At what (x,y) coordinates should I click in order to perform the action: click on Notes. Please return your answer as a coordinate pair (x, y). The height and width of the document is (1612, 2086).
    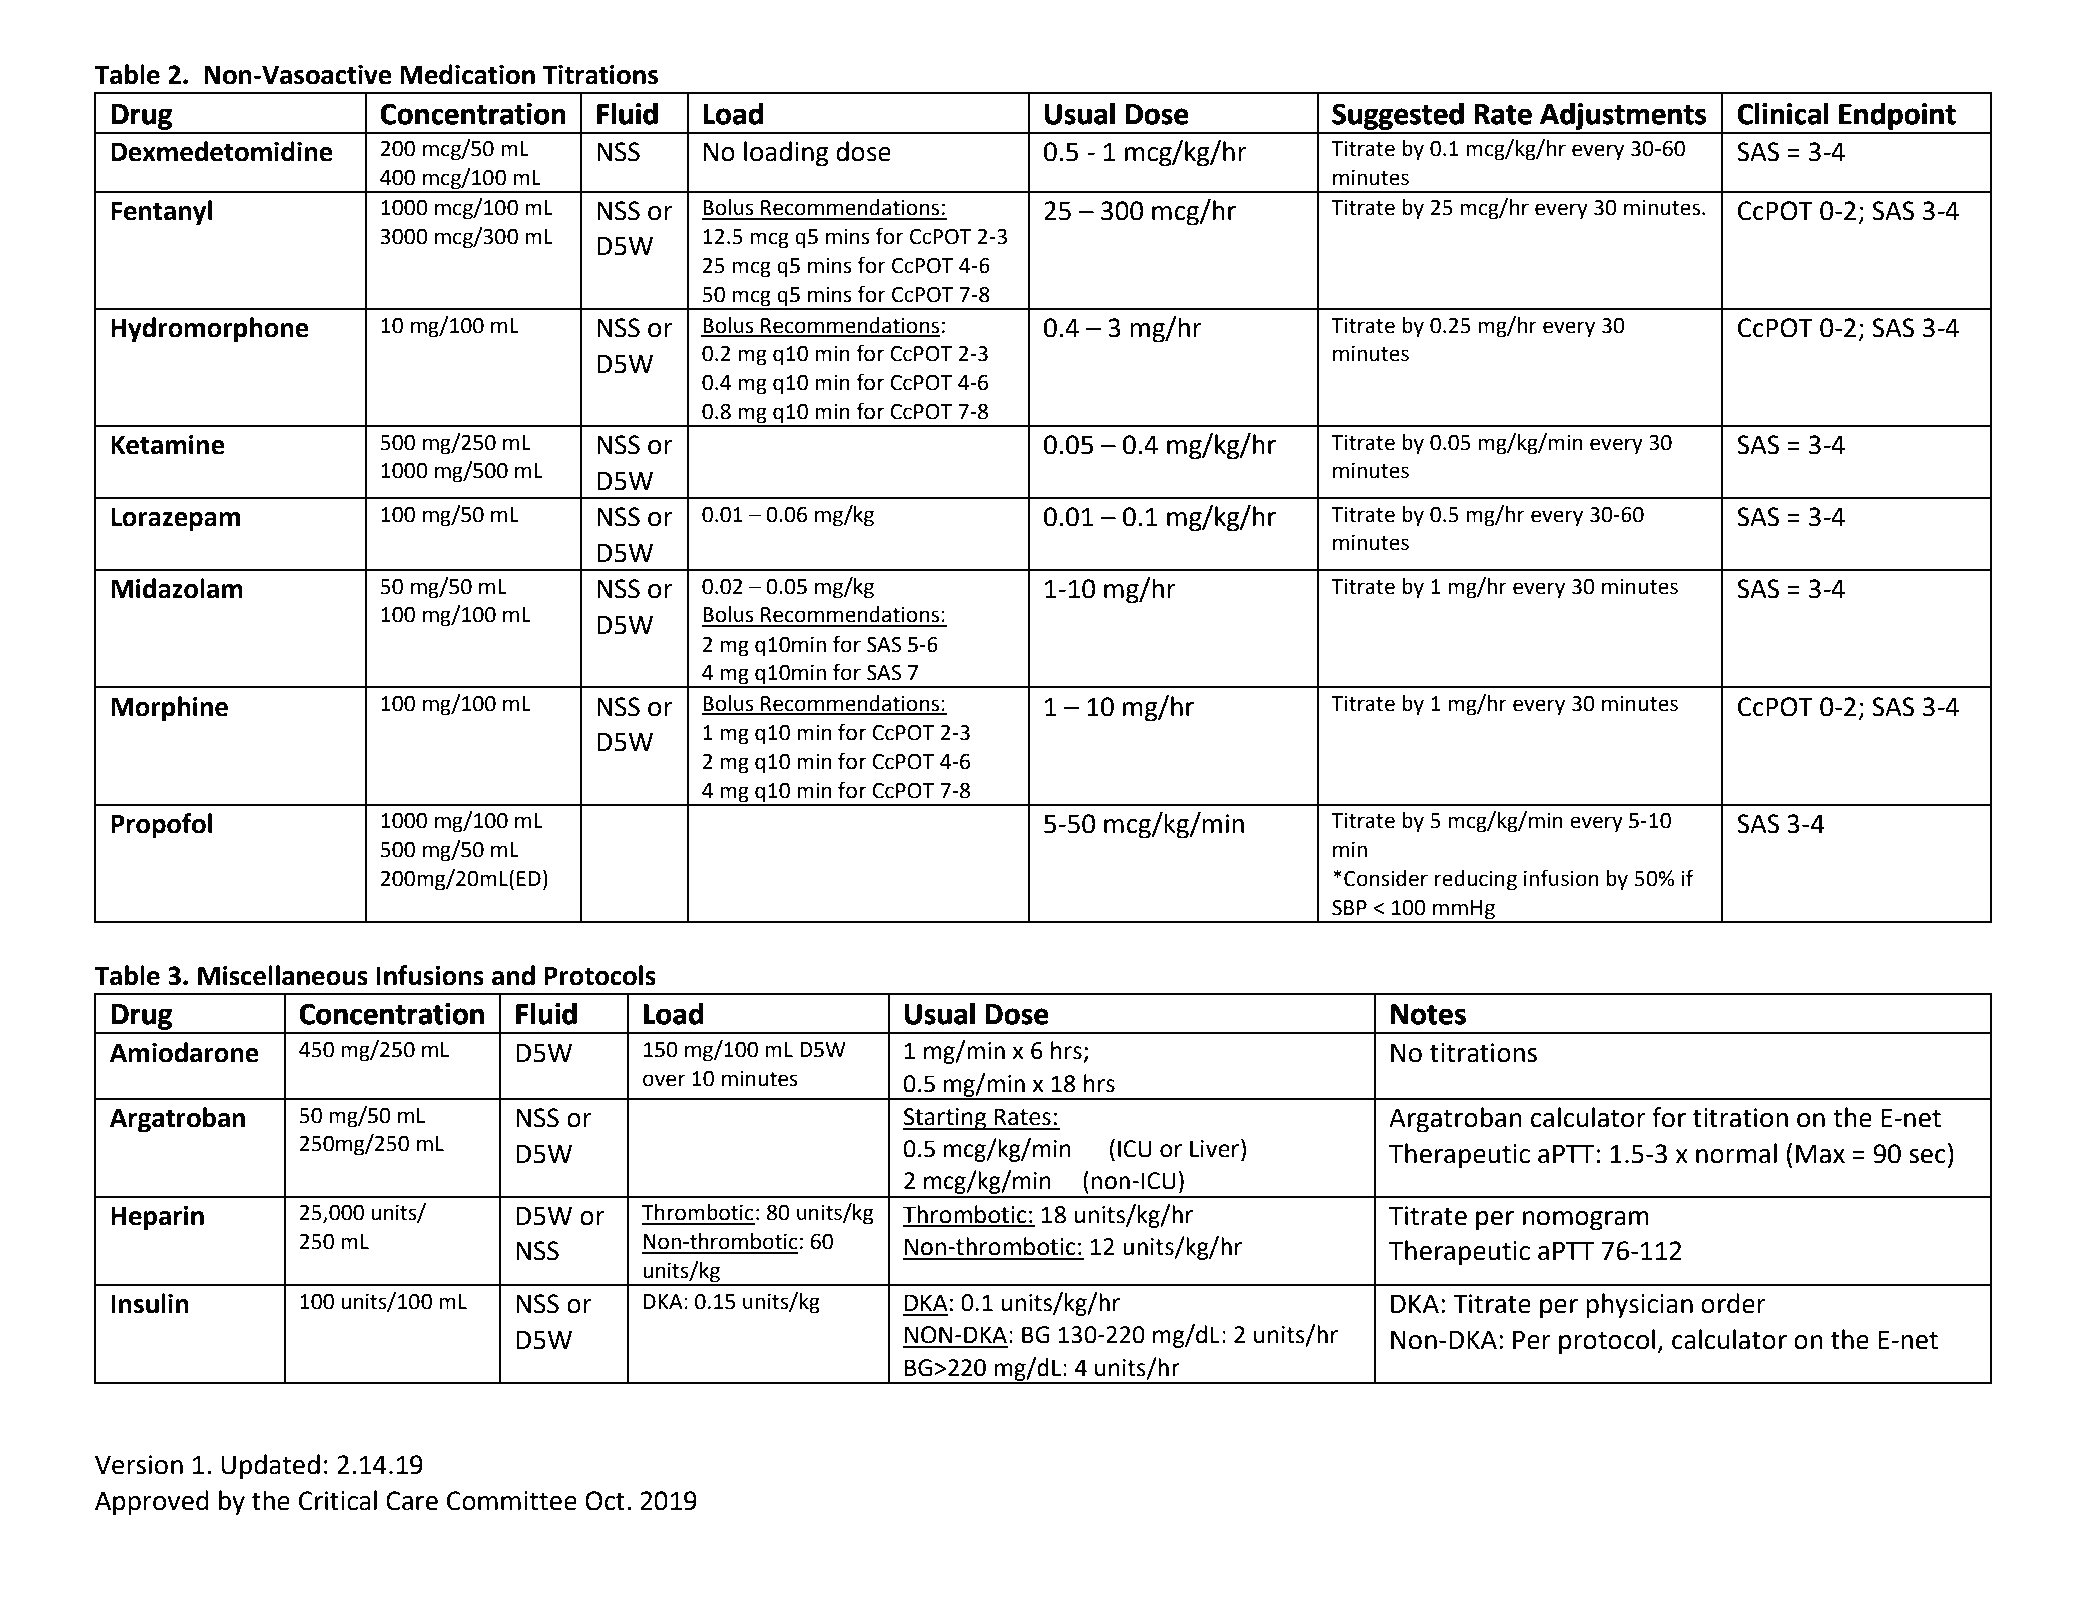
    Looking at the image, I should click on (1428, 1014).
